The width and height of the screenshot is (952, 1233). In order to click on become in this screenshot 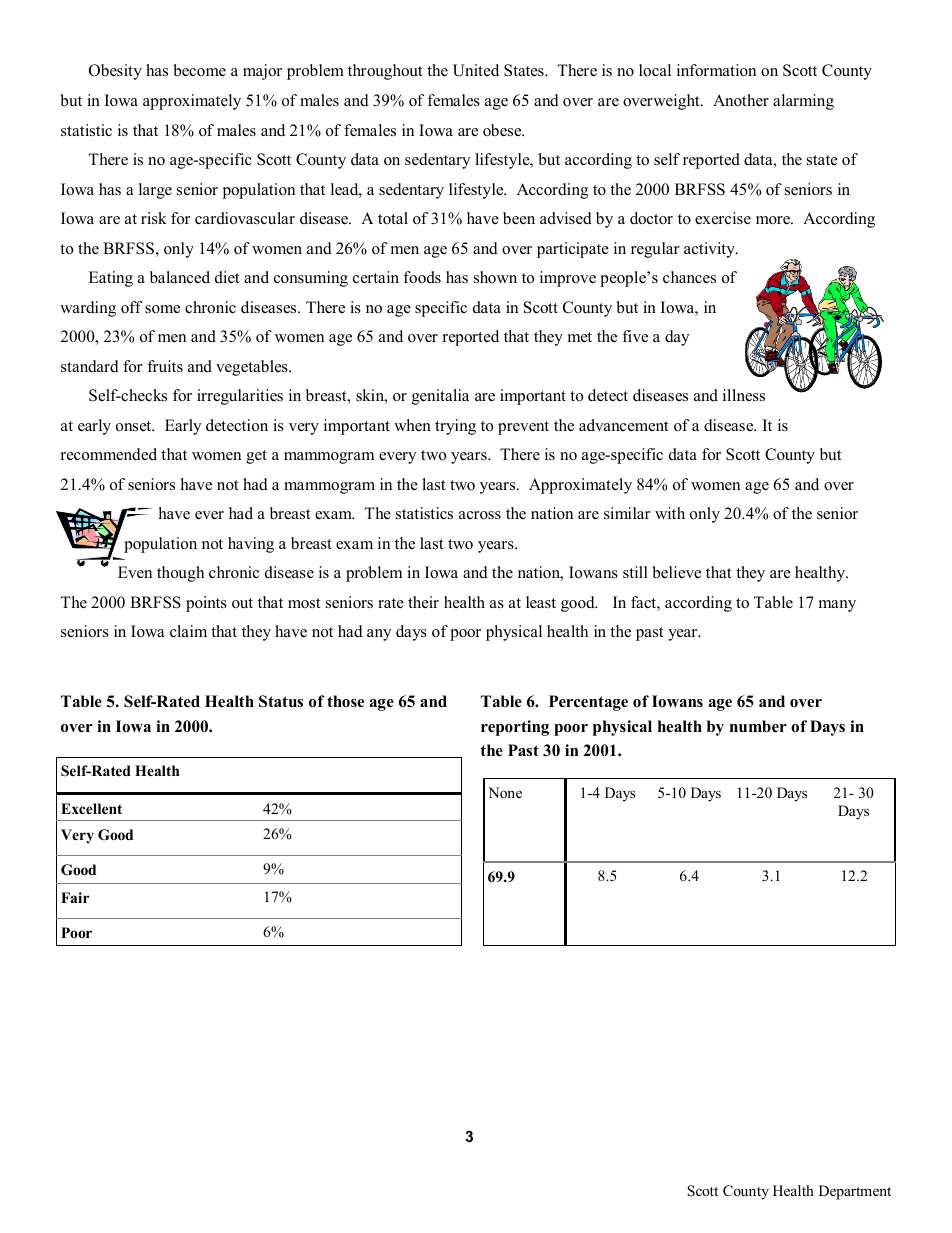, I will do `click(200, 70)`.
